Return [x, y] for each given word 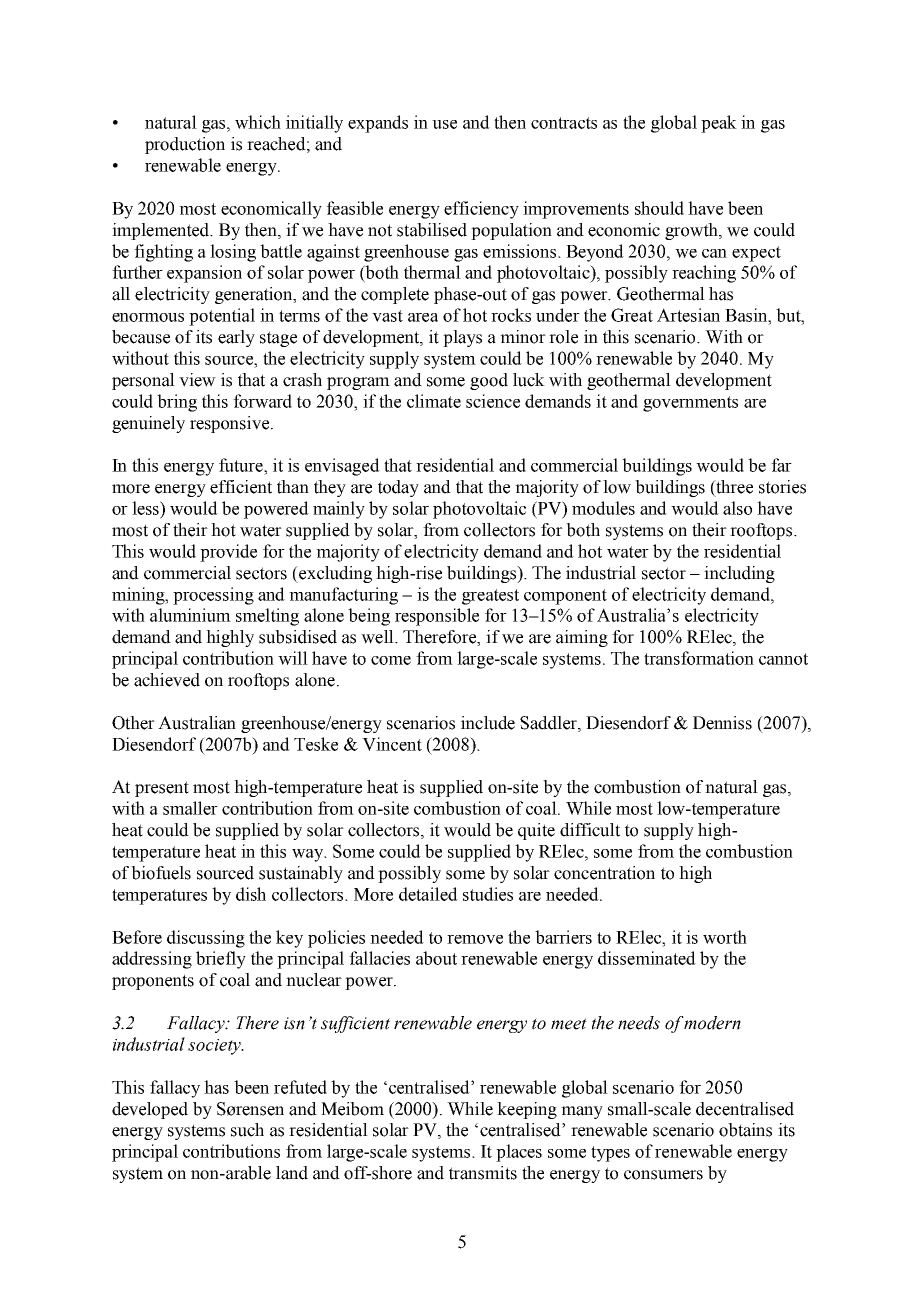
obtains [745, 1130]
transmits [483, 1173]
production [185, 145]
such [247, 1130]
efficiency [481, 210]
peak [719, 124]
